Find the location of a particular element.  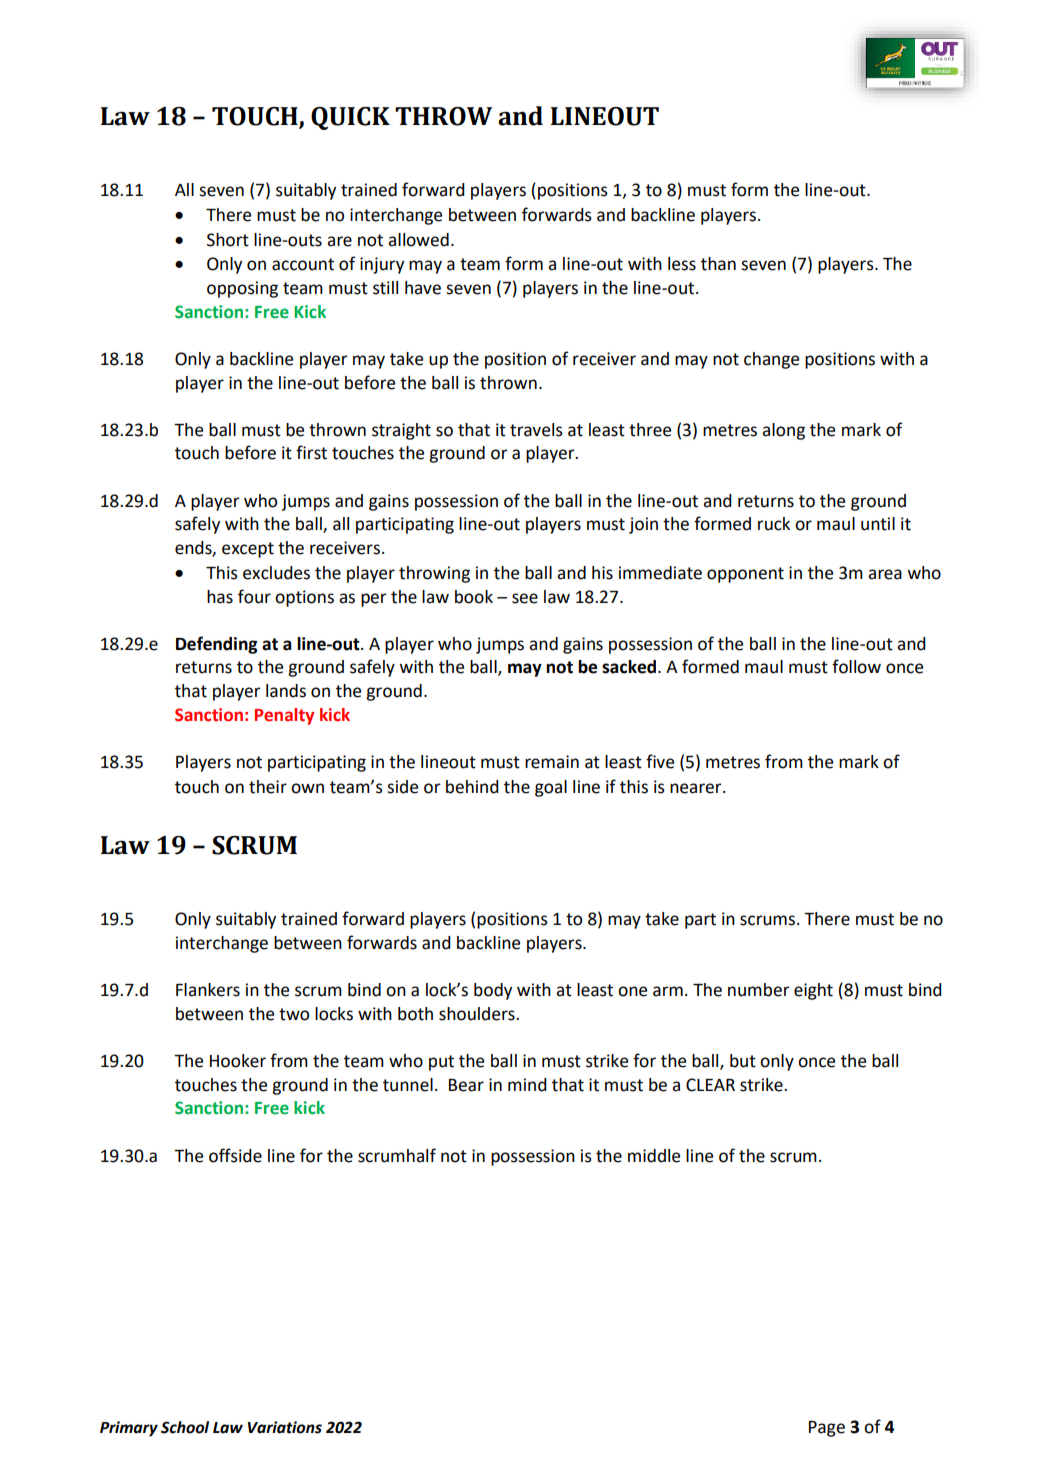

travels is located at coordinates (536, 430).
